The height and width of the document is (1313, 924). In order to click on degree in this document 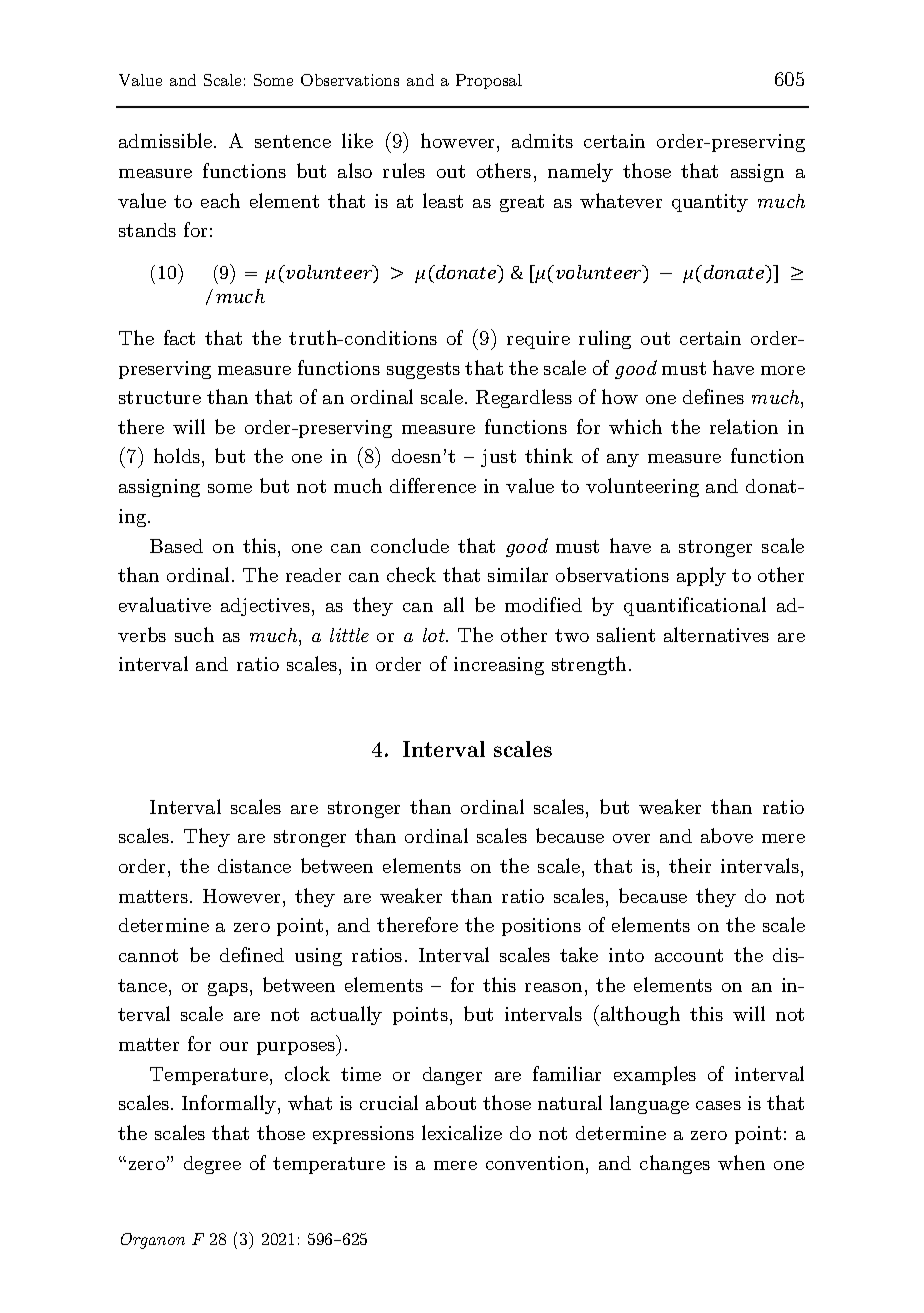, I will do `click(212, 1165)`.
